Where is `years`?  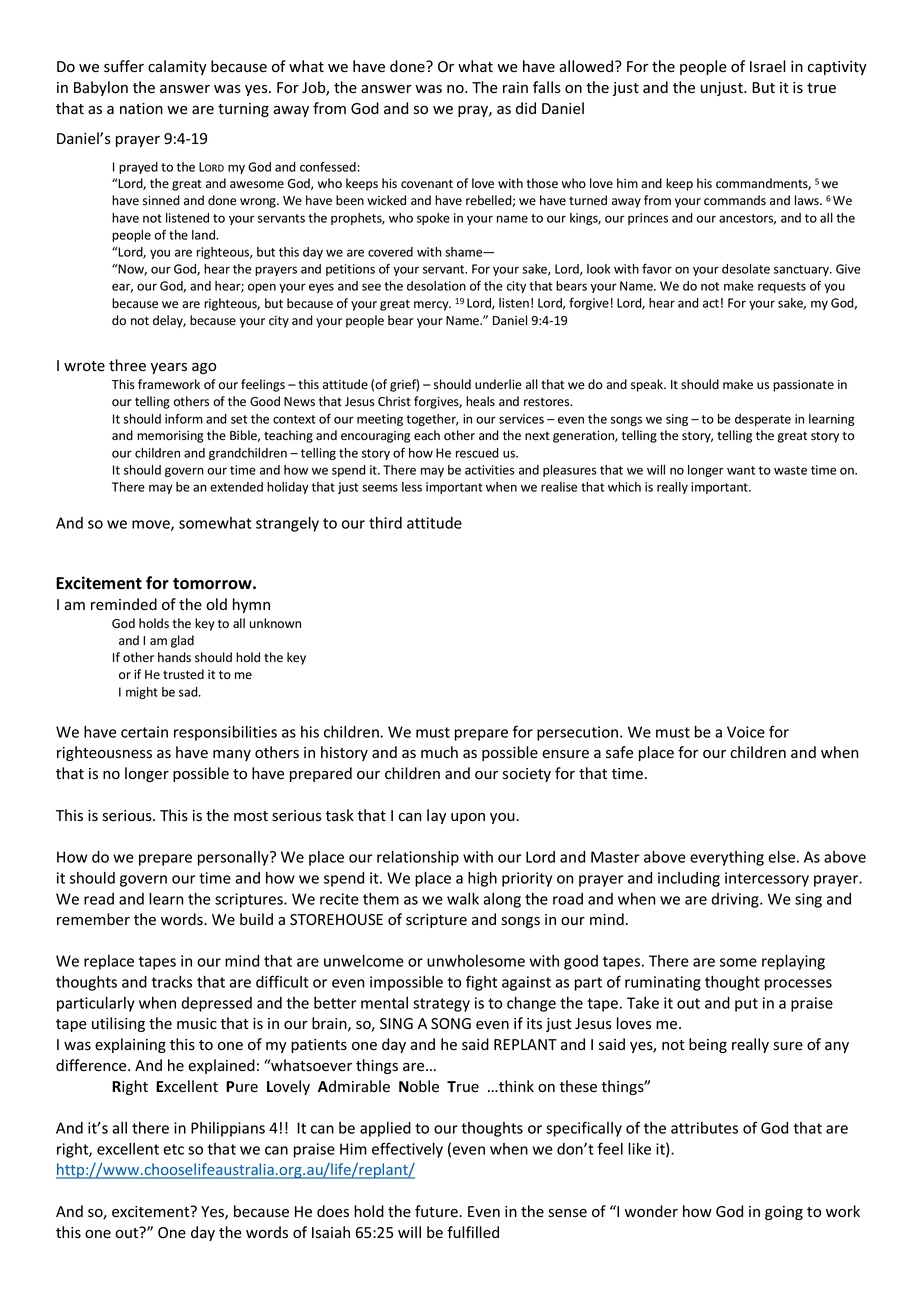
years is located at coordinates (169, 368).
